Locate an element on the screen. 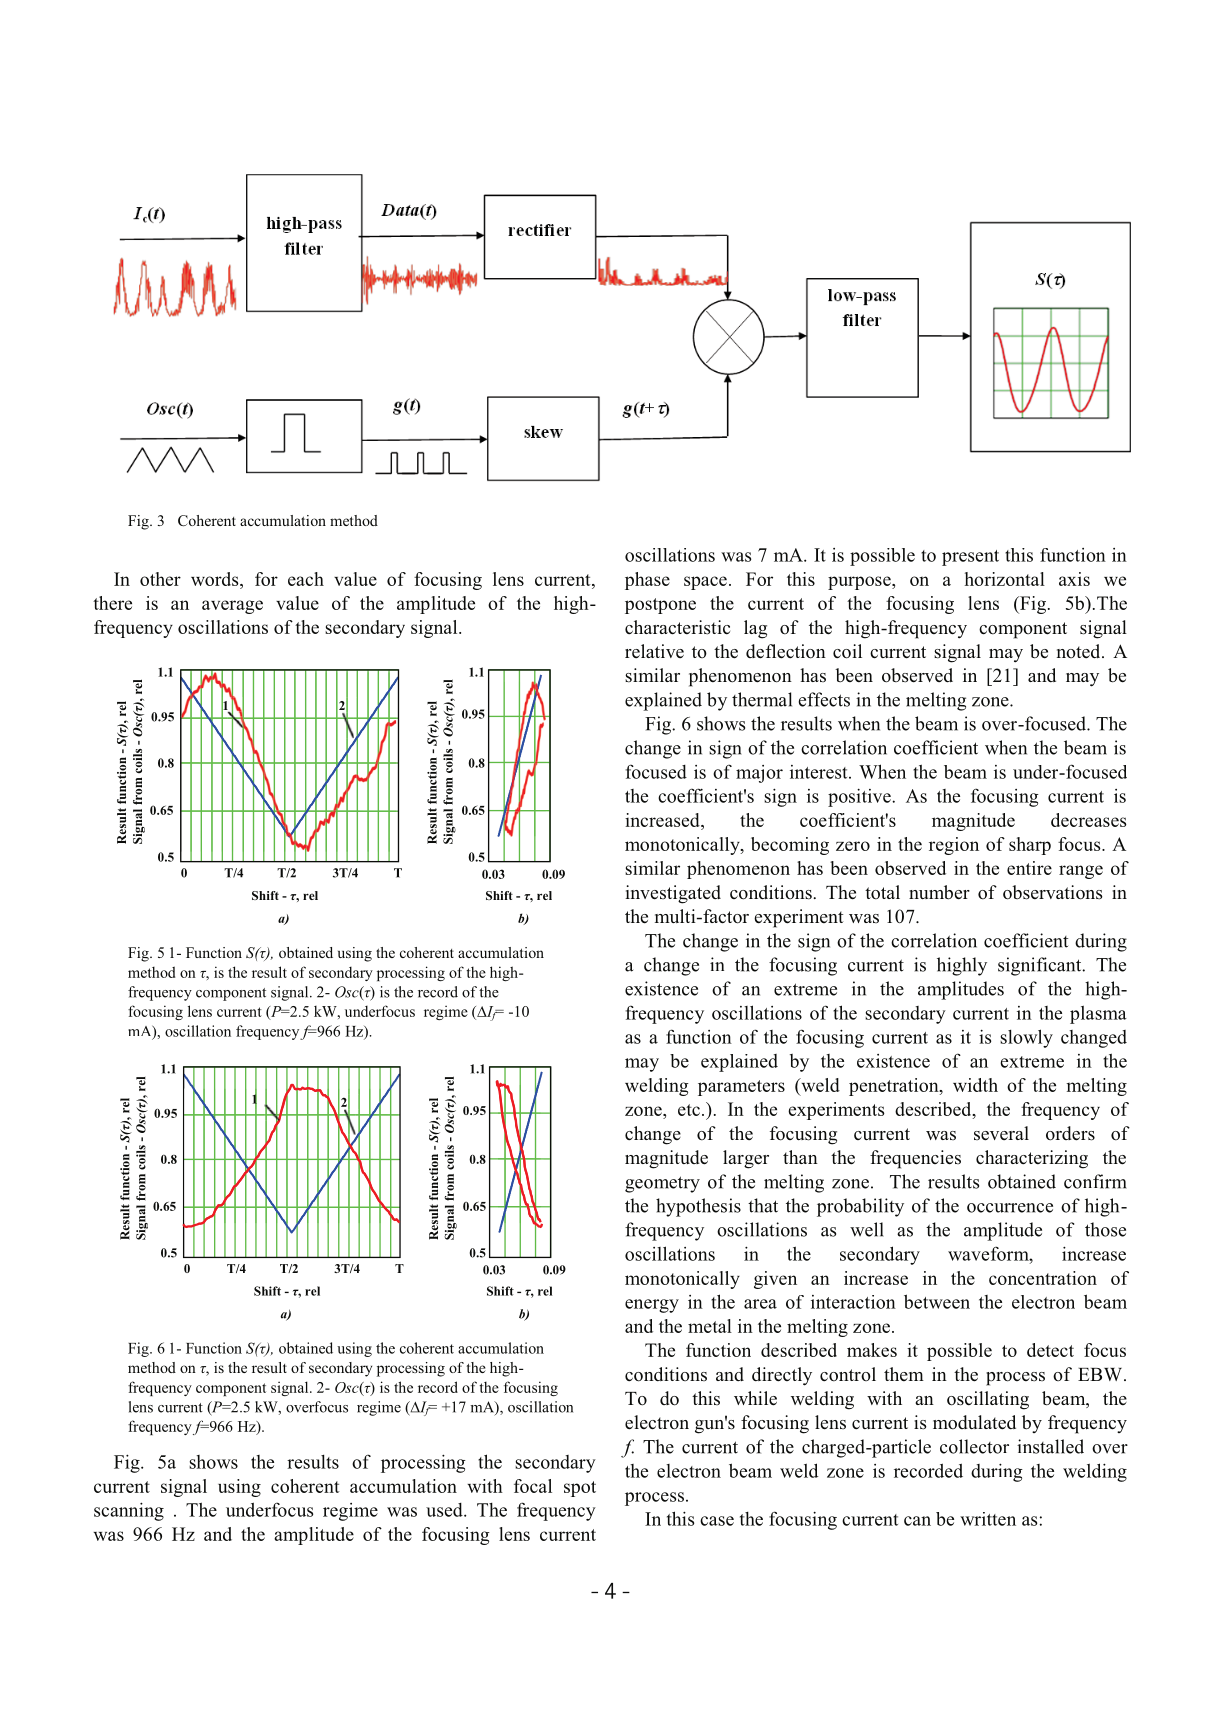  scanning is located at coordinates (129, 1511).
